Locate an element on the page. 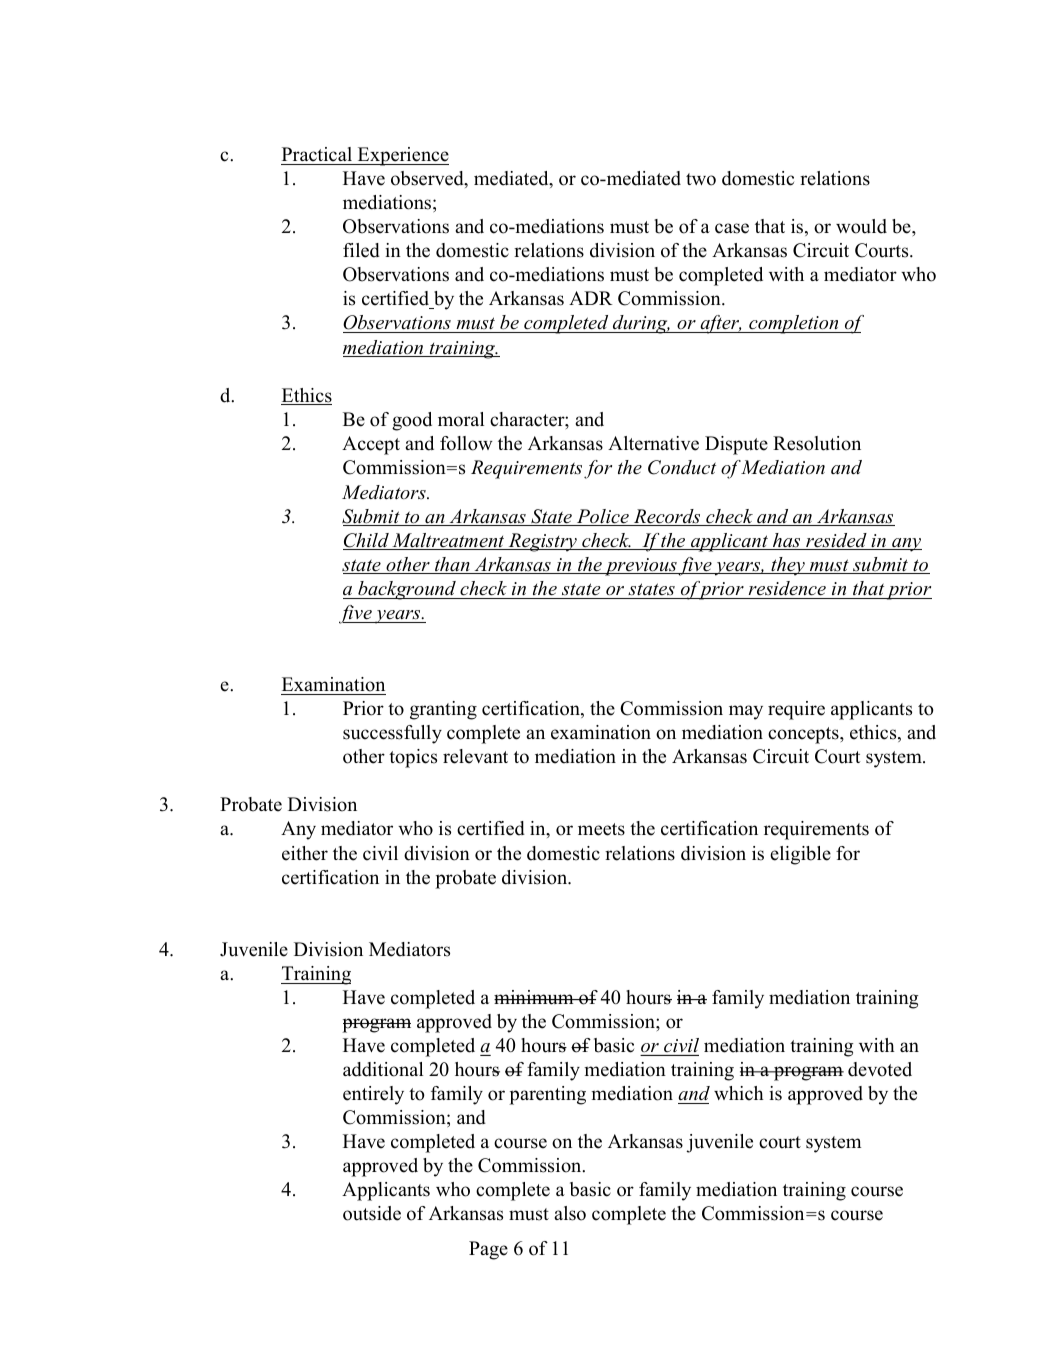  Resolution is located at coordinates (817, 443).
